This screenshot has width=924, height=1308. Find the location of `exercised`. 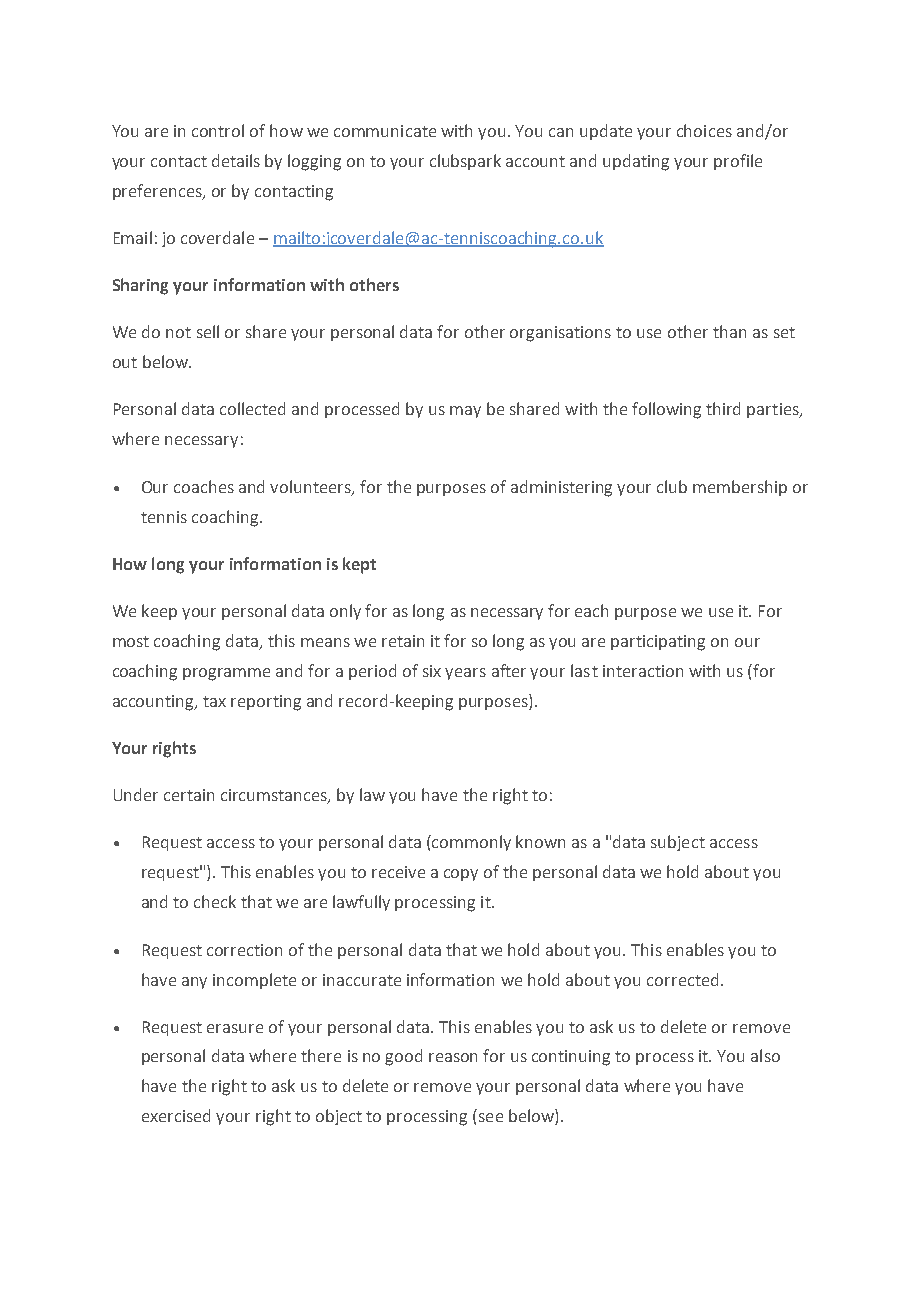

exercised is located at coordinates (176, 1115).
